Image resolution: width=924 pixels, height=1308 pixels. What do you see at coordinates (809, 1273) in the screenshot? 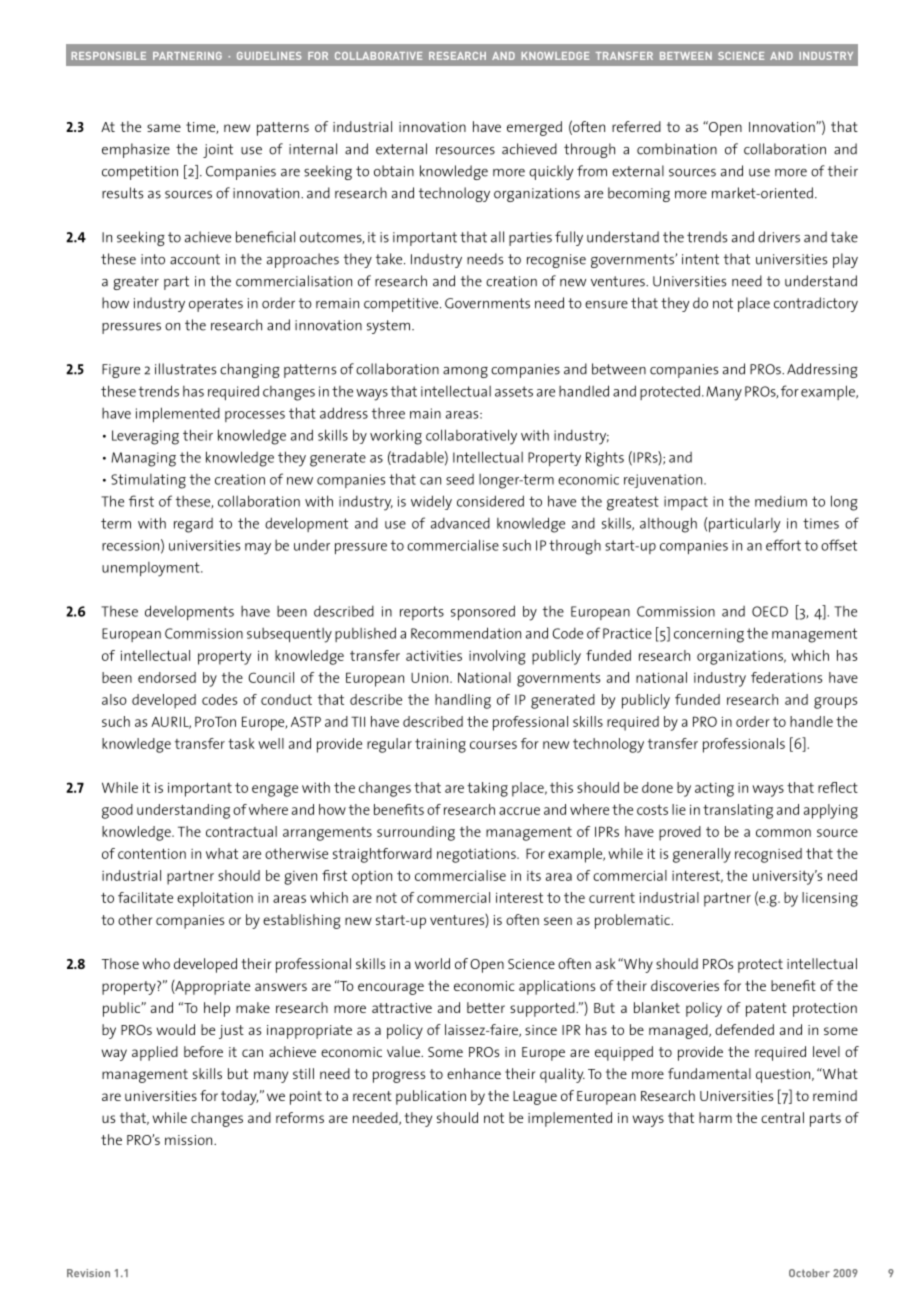
I see `October` at bounding box center [809, 1273].
